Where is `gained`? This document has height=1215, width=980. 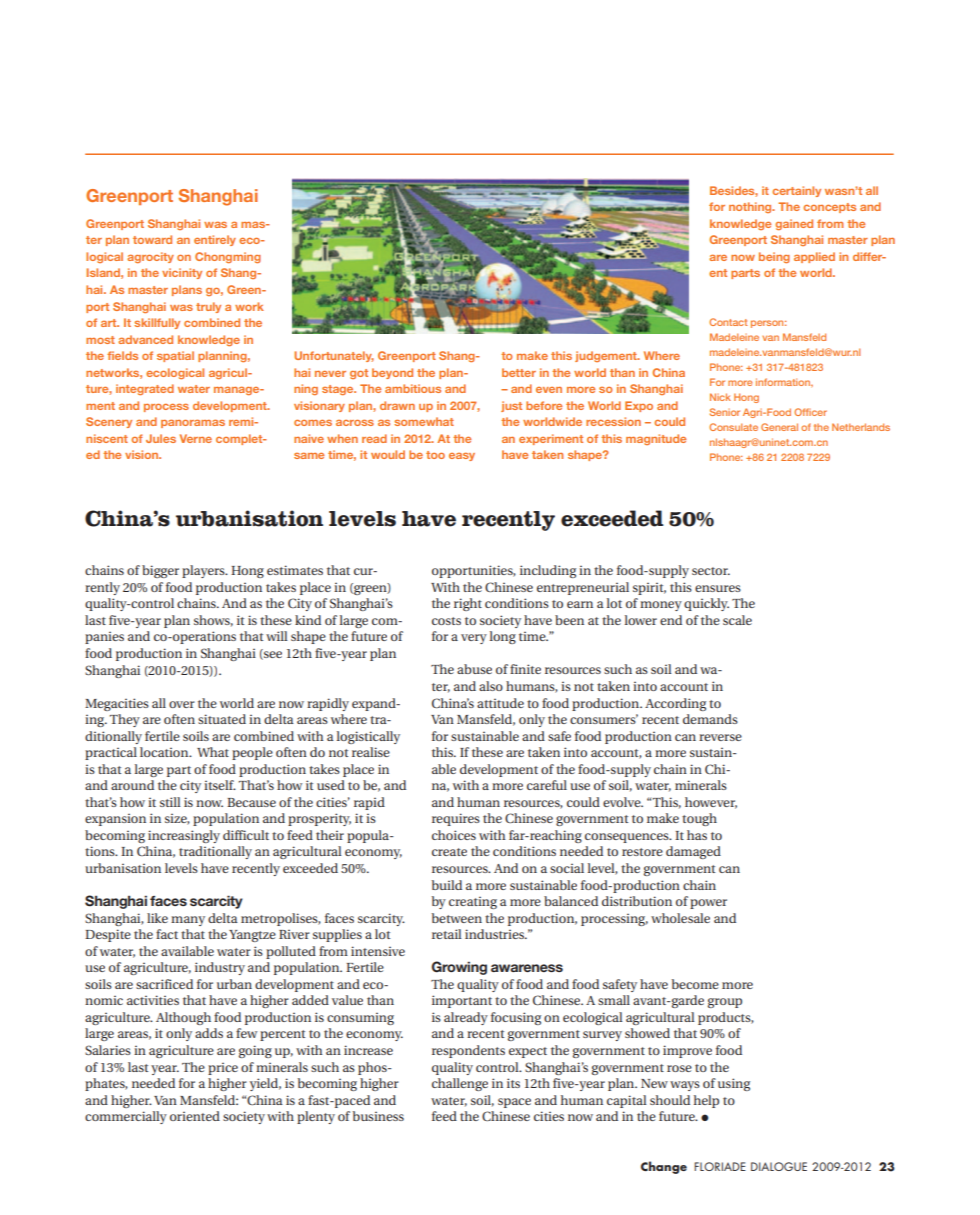 gained is located at coordinates (794, 224).
